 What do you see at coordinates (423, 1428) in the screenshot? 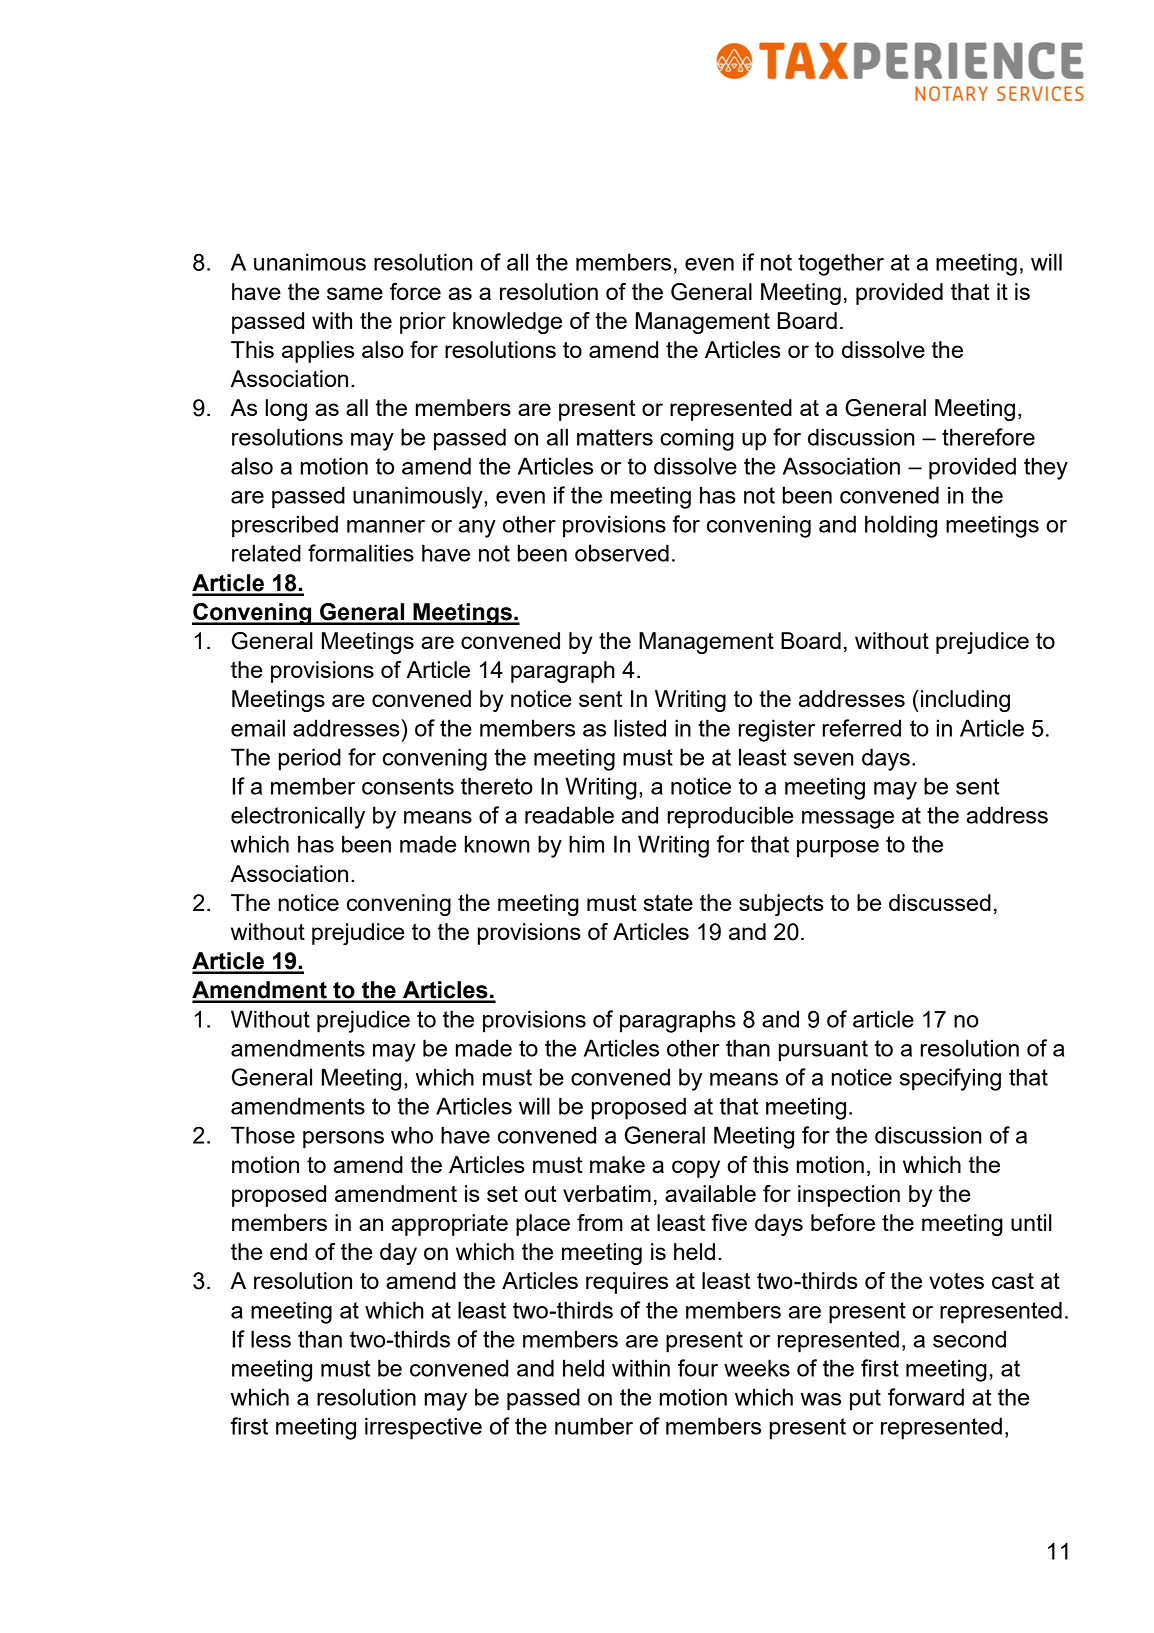
I see `irrespective` at bounding box center [423, 1428].
